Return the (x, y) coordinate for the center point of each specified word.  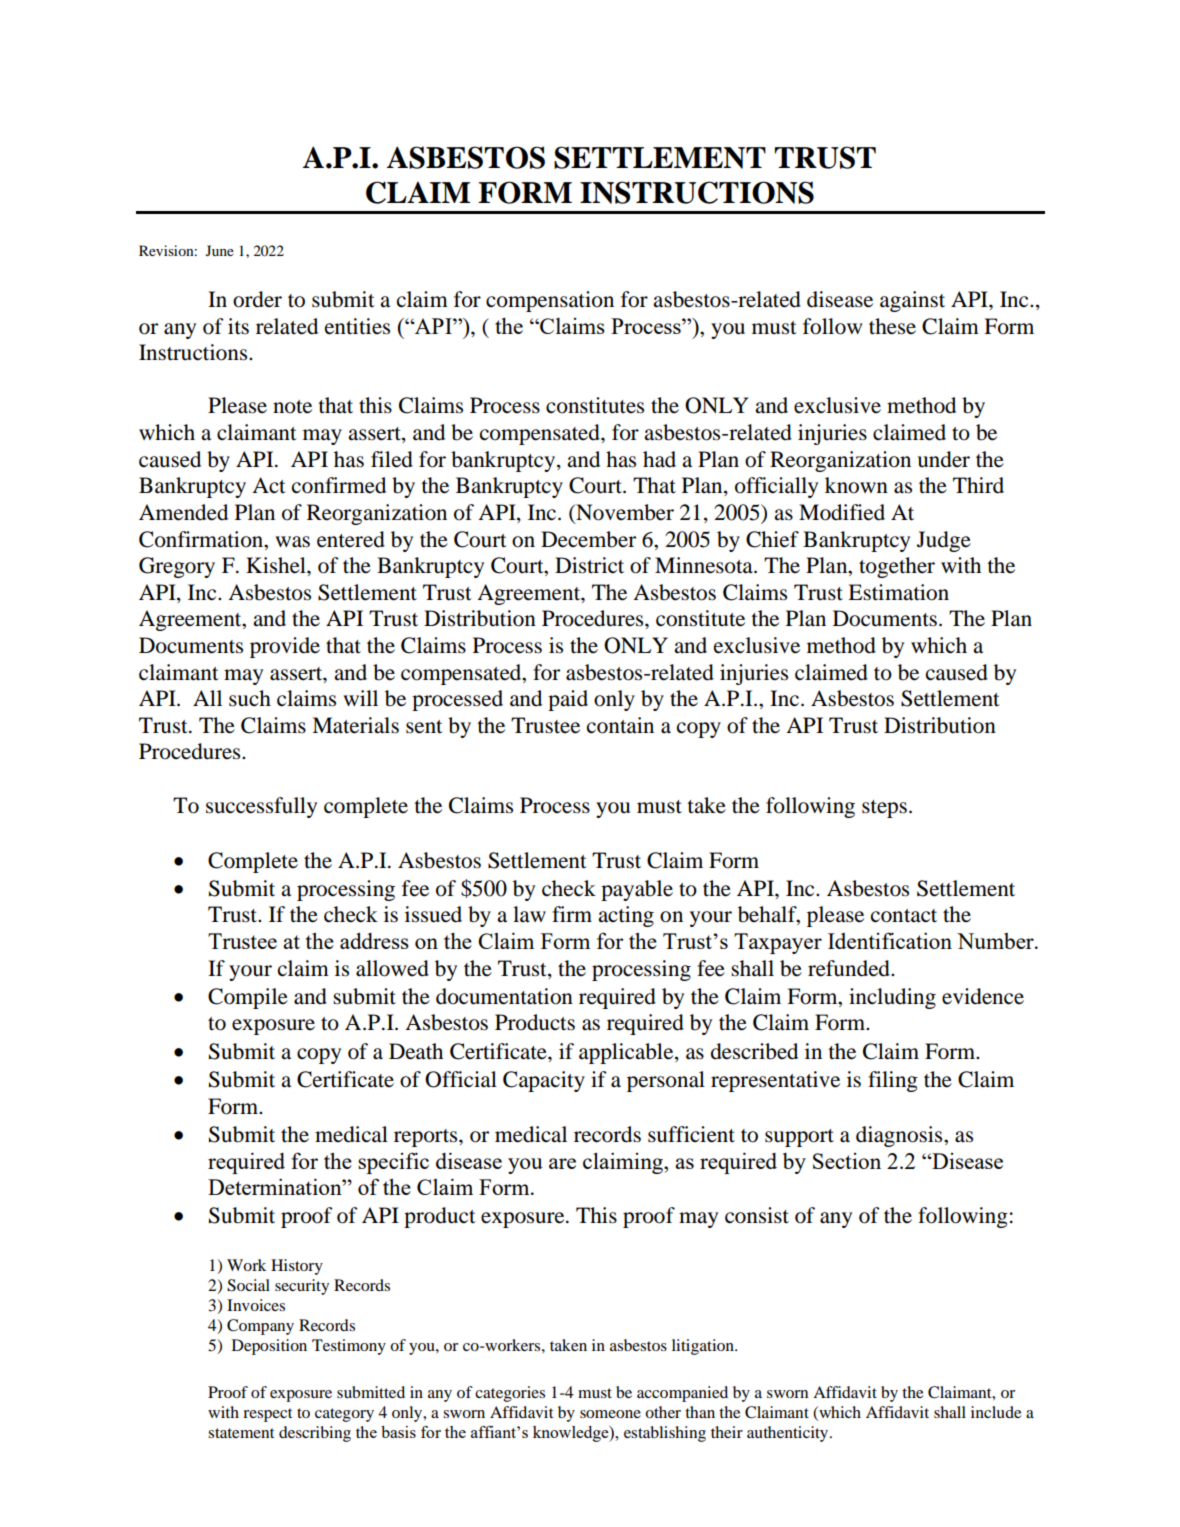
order (257, 299)
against (912, 301)
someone (610, 1414)
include (996, 1412)
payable (637, 890)
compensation (550, 301)
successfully (261, 807)
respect (267, 1415)
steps (884, 809)
